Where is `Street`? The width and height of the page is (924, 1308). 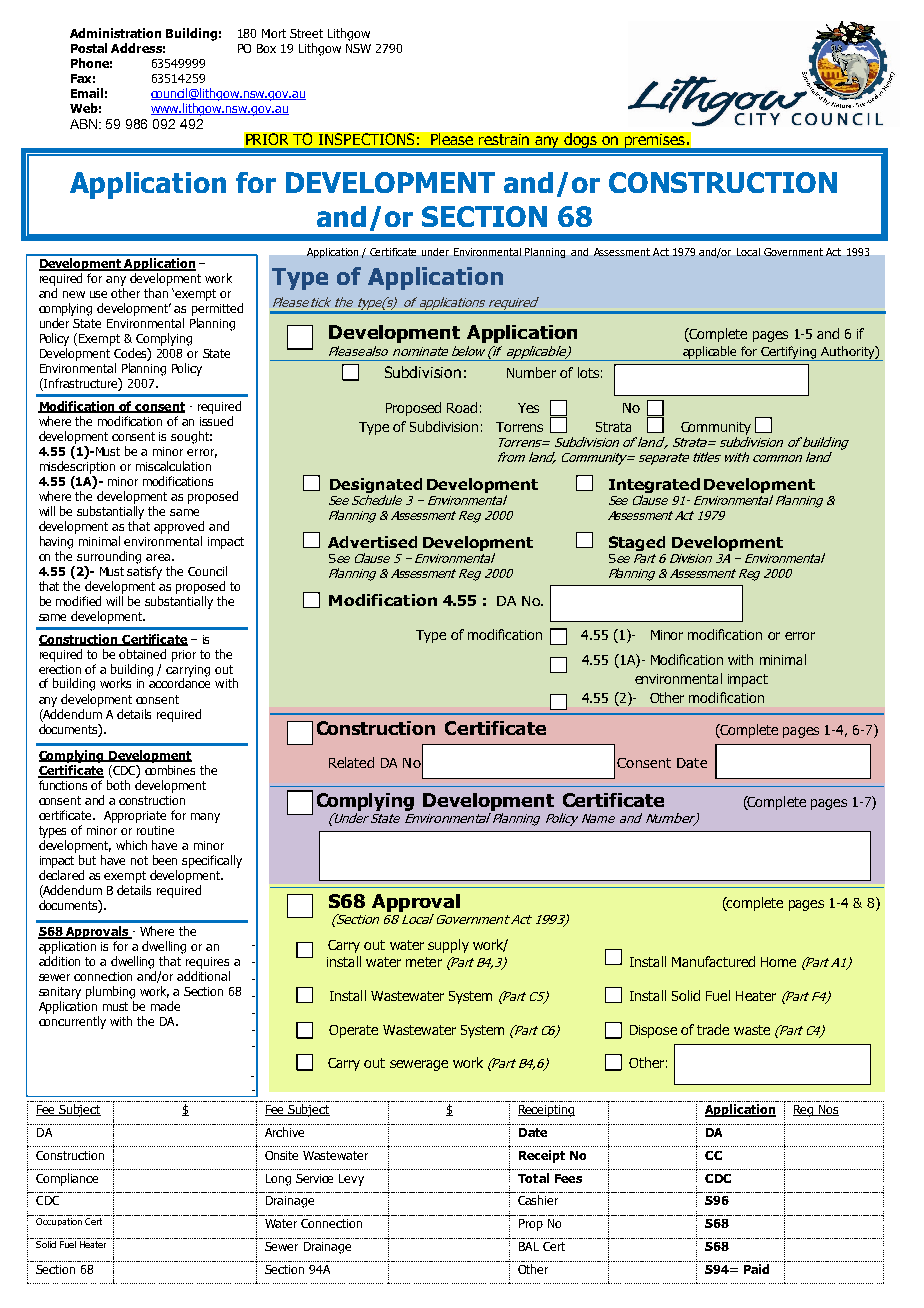 Street is located at coordinates (306, 33).
